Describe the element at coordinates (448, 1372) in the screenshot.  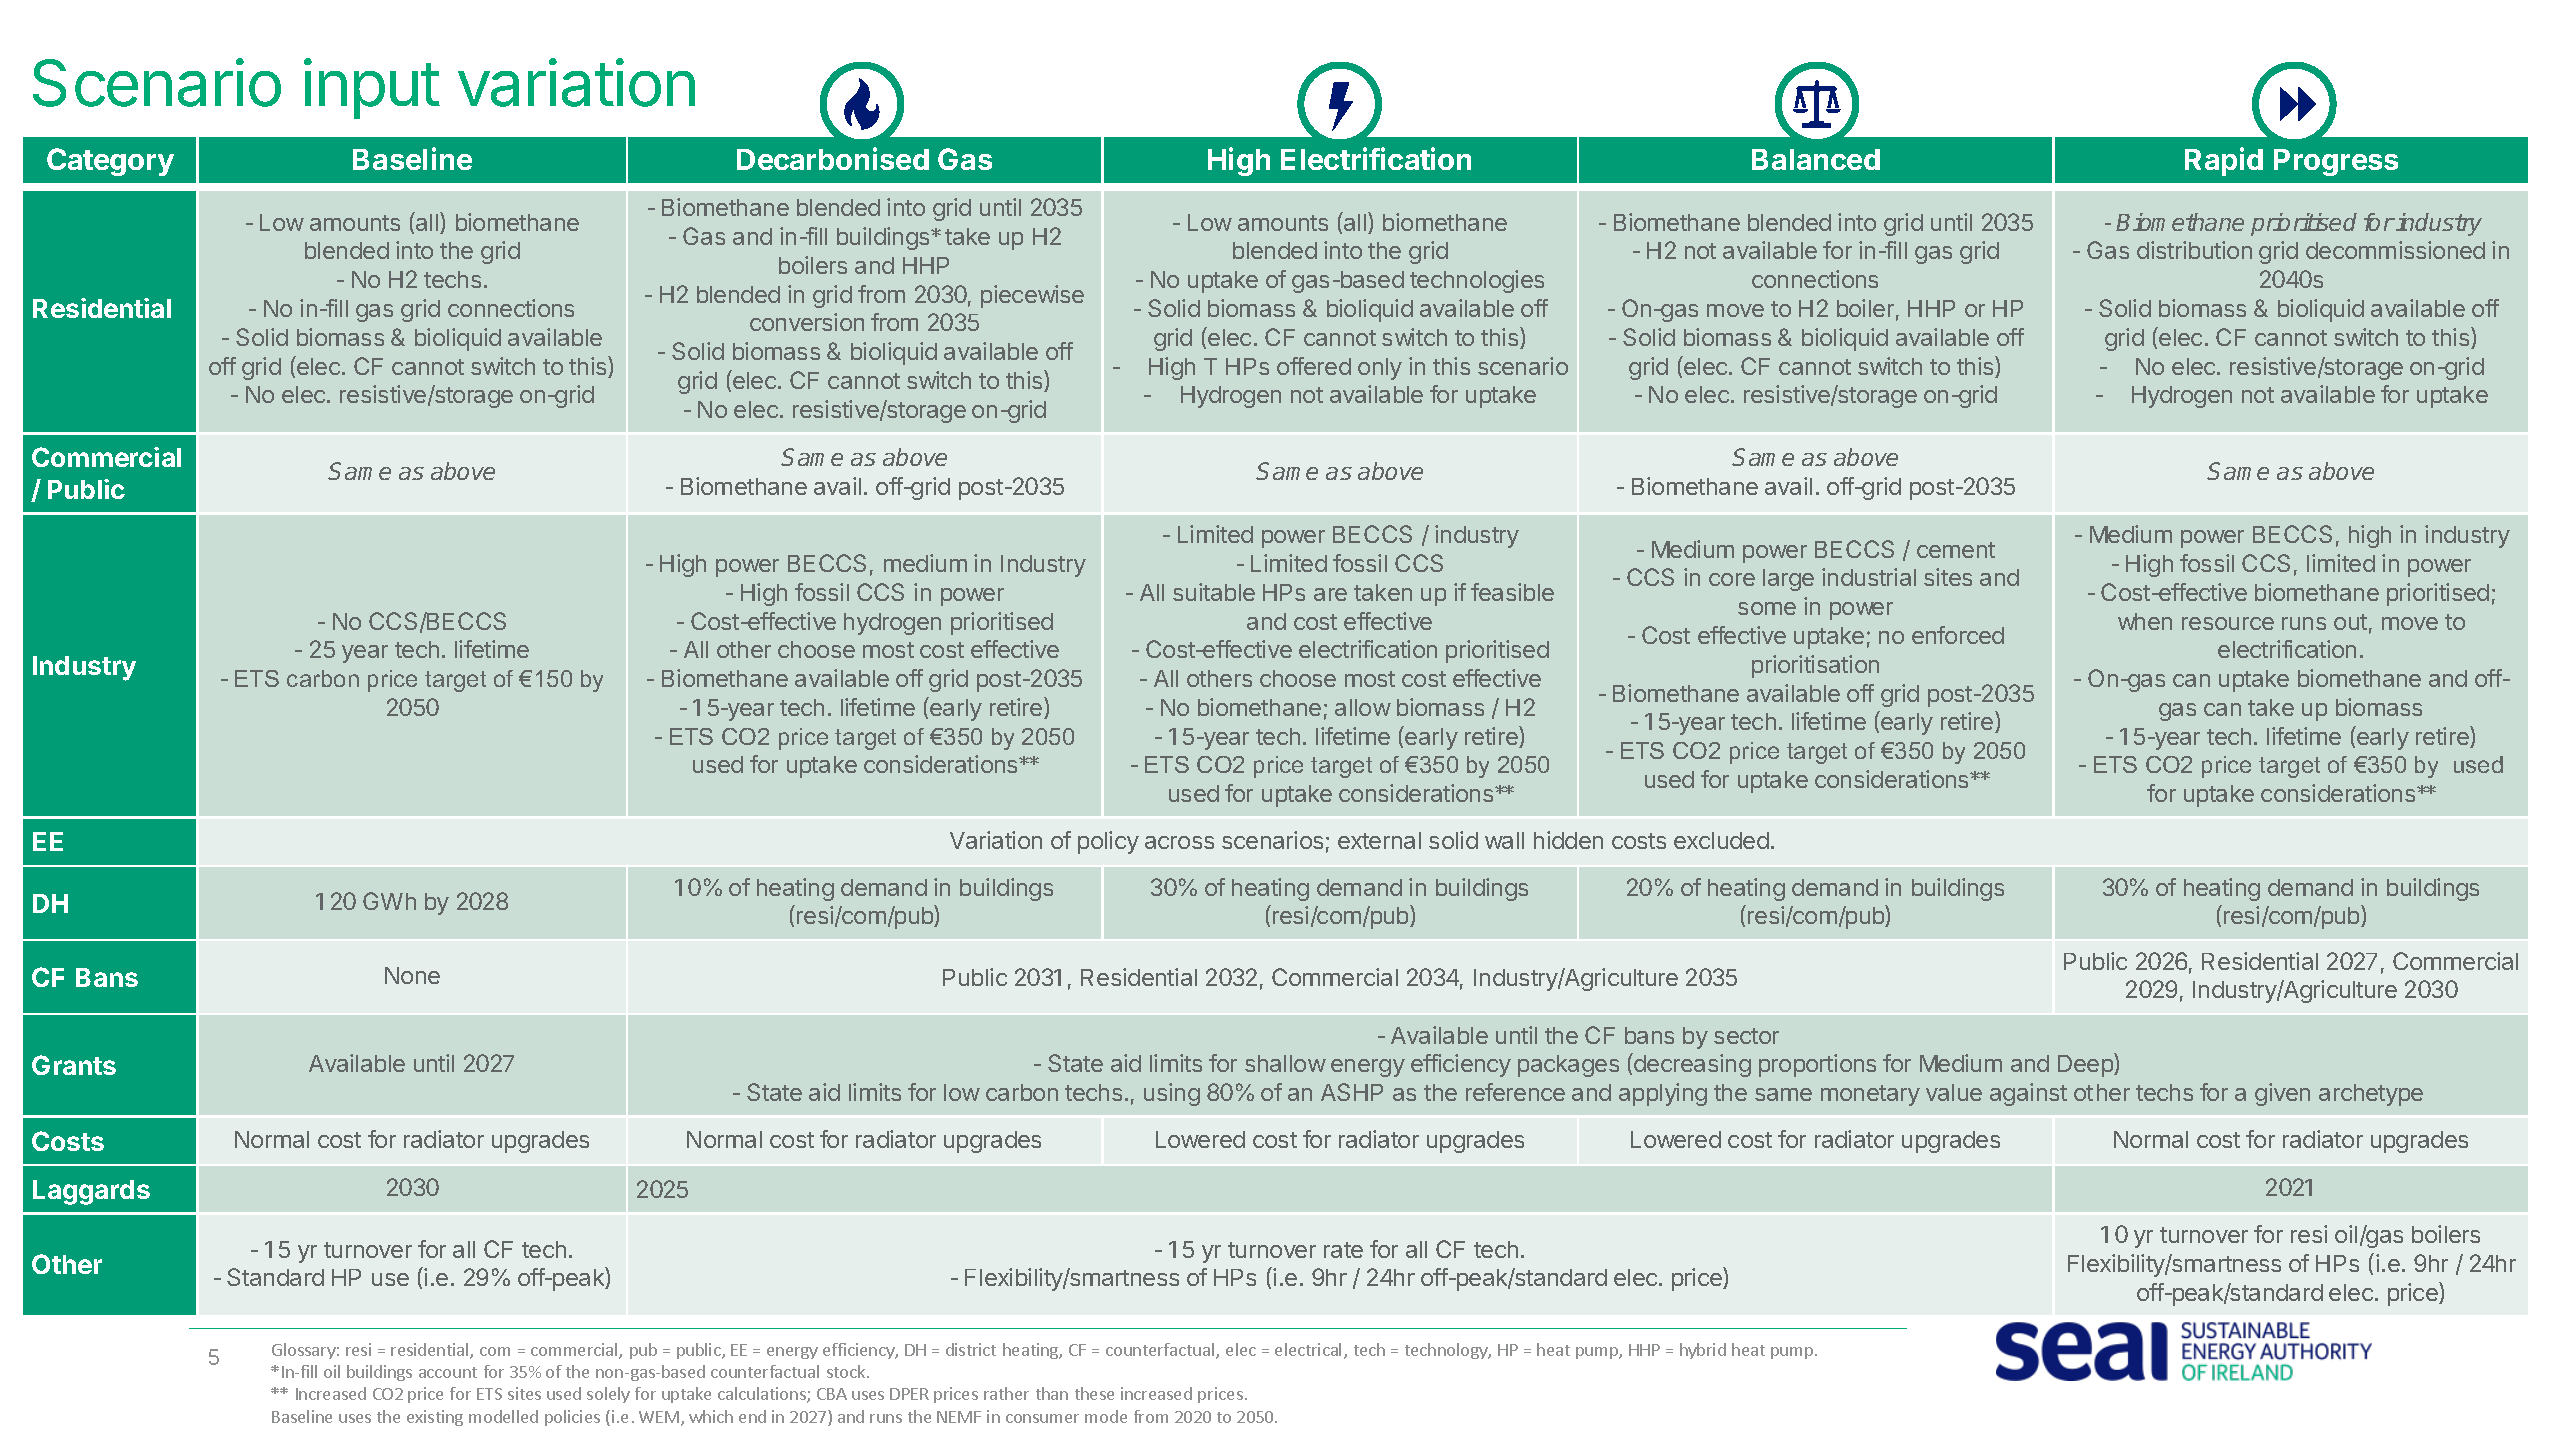
I see `account` at that location.
